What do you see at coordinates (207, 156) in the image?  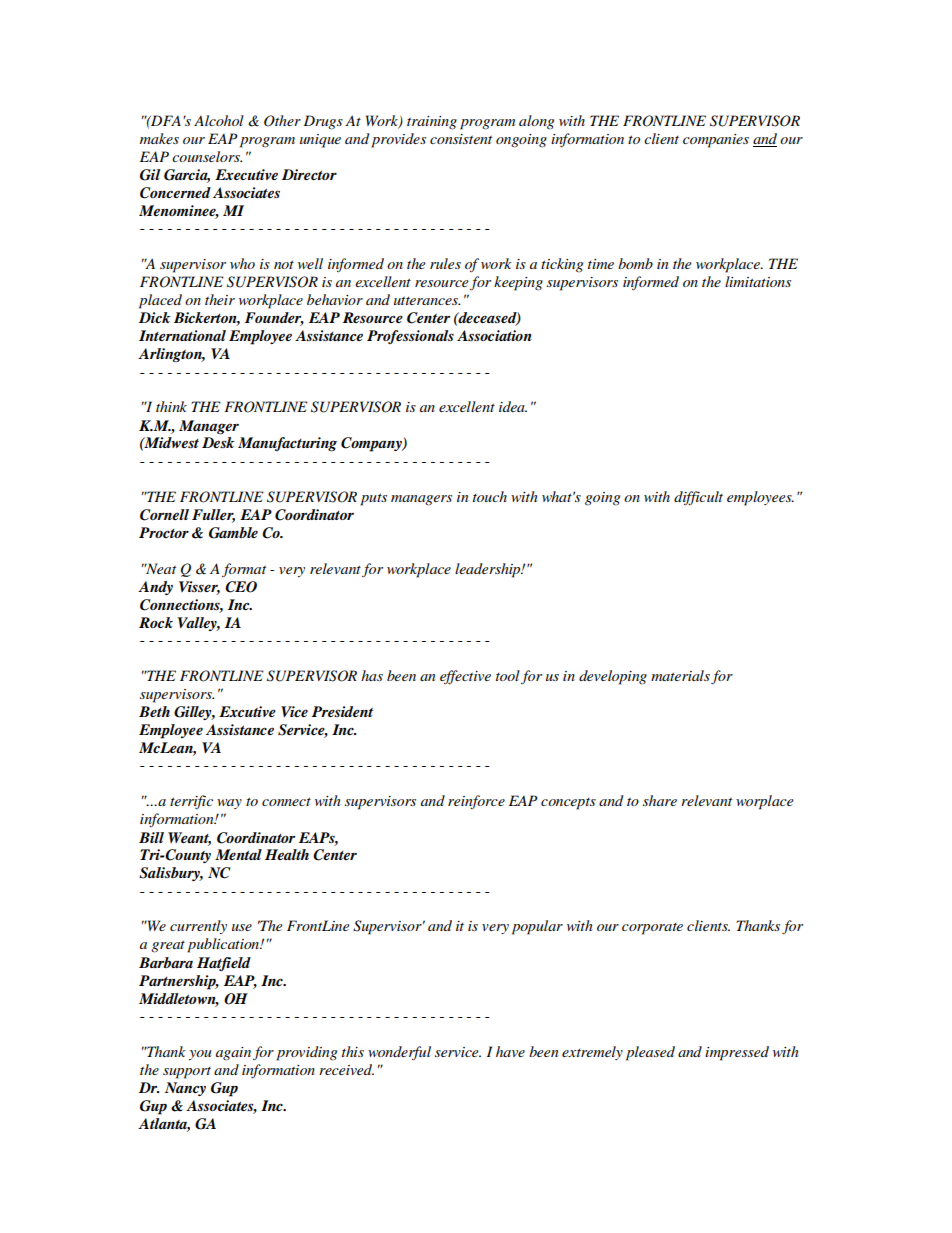 I see `counselors` at bounding box center [207, 156].
